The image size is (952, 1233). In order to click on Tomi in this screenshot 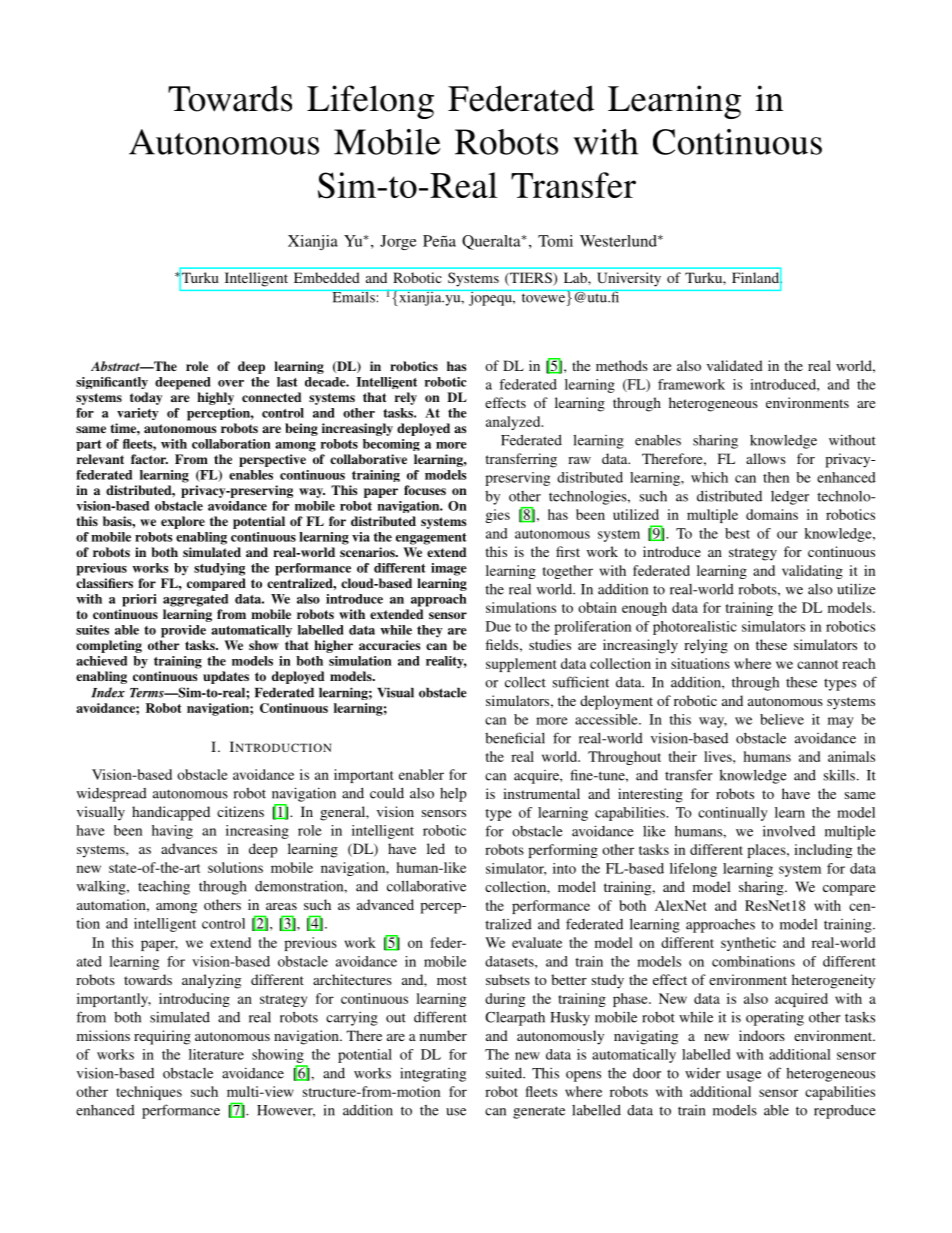, I will do `click(555, 241)`.
